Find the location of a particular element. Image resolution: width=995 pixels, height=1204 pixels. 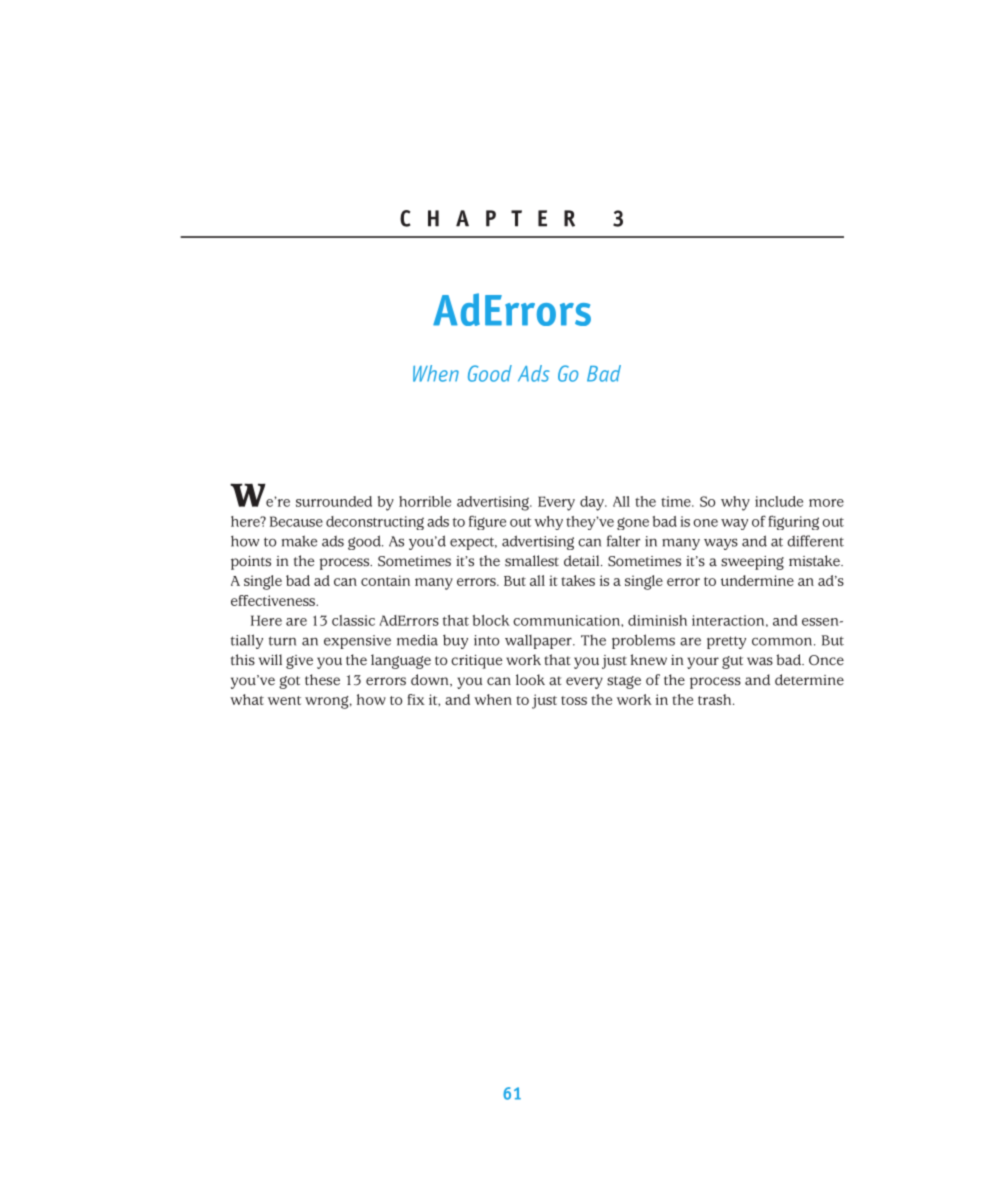

wallpaper is located at coordinates (539, 642).
